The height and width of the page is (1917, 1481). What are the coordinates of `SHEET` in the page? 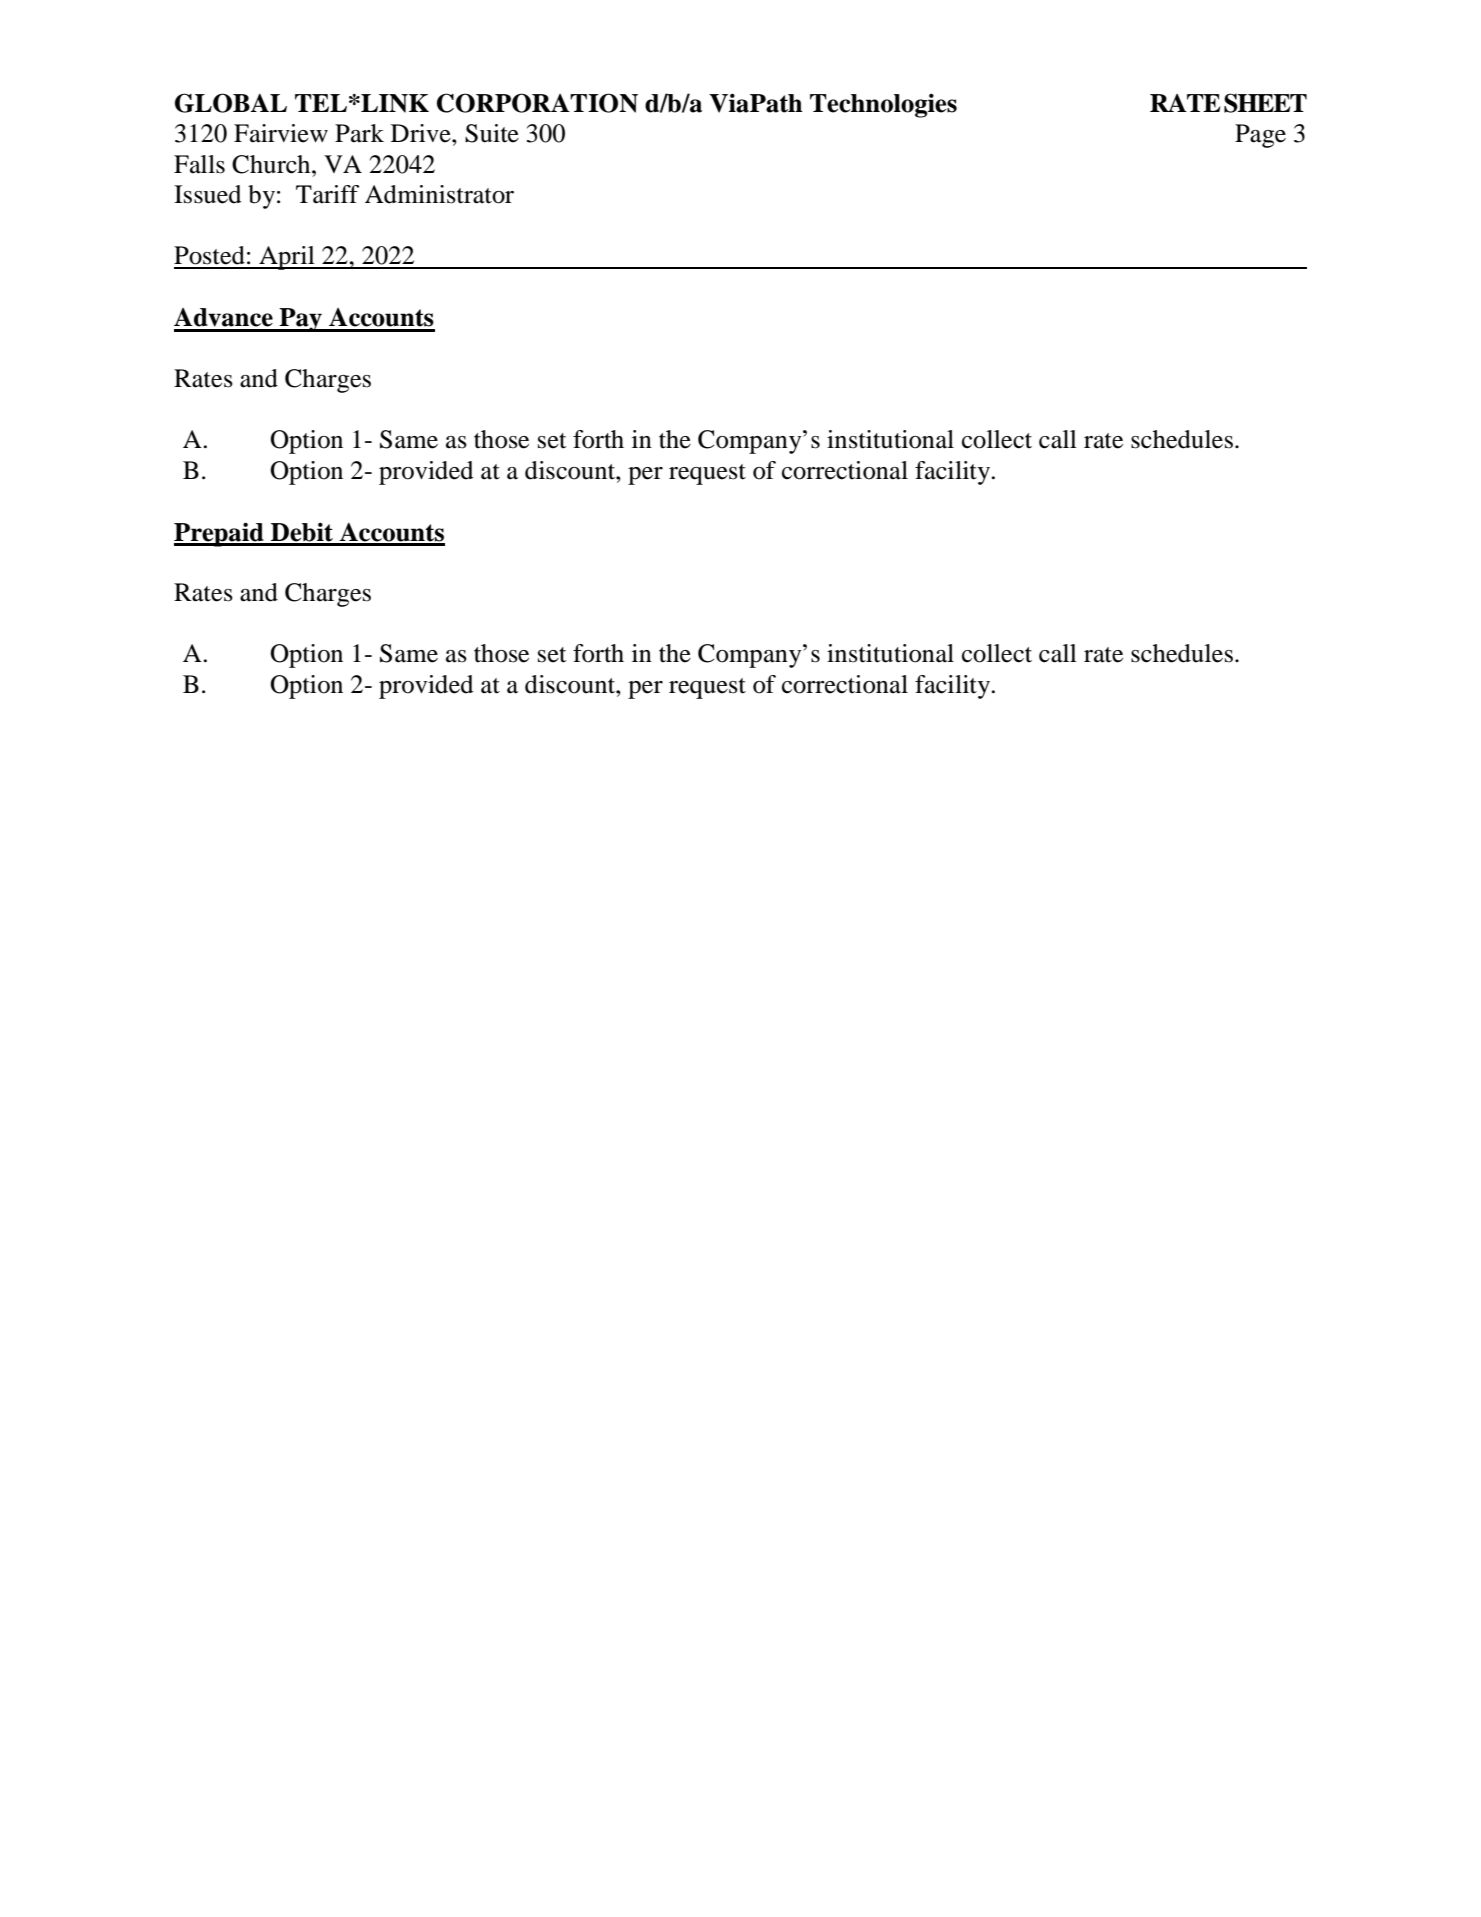 It's located at (1265, 103).
